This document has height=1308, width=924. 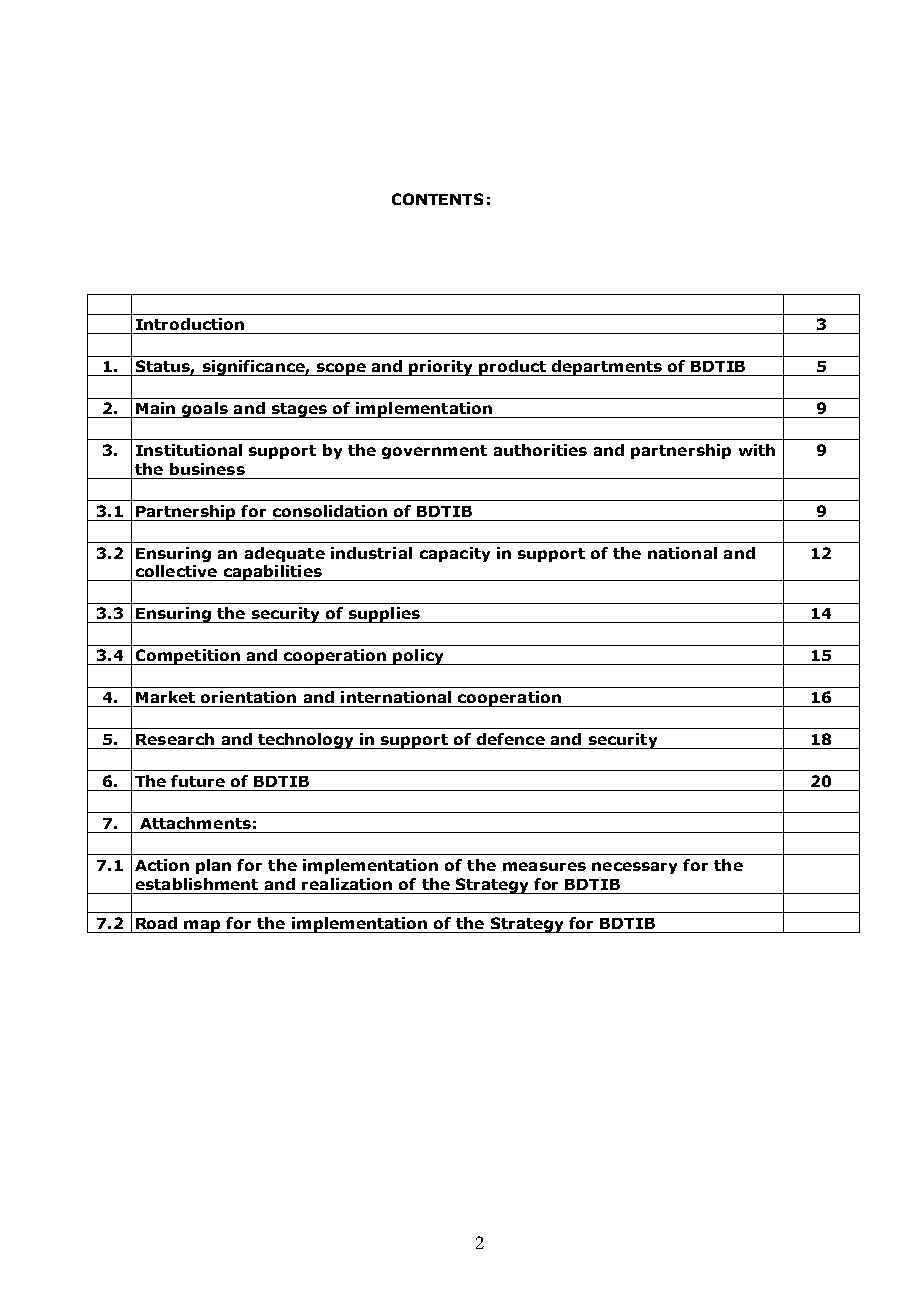 What do you see at coordinates (442, 368) in the document?
I see `priority` at bounding box center [442, 368].
